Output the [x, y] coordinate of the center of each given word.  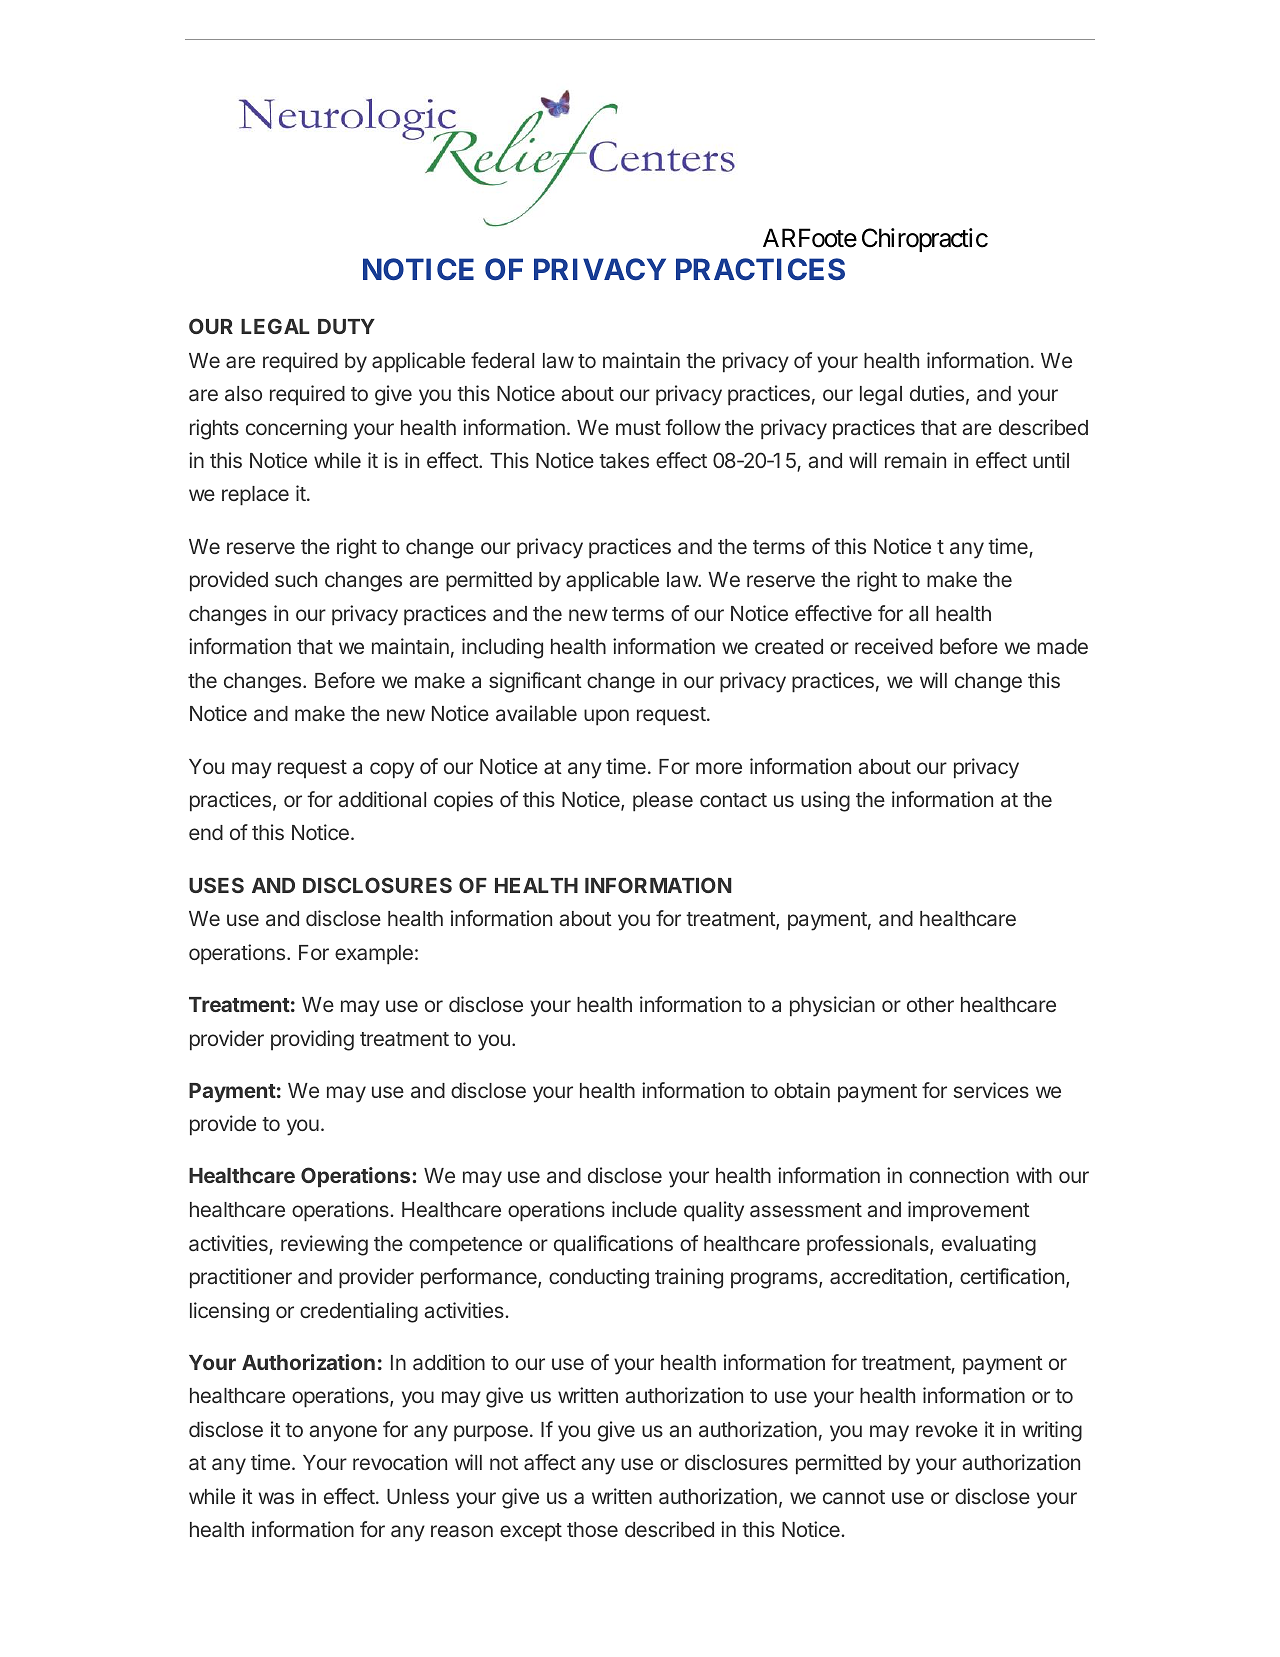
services [991, 1090]
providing [312, 1040]
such [296, 579]
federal [502, 360]
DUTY [346, 326]
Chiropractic [925, 240]
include [644, 1209]
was [276, 1498]
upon [606, 717]
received [894, 646]
